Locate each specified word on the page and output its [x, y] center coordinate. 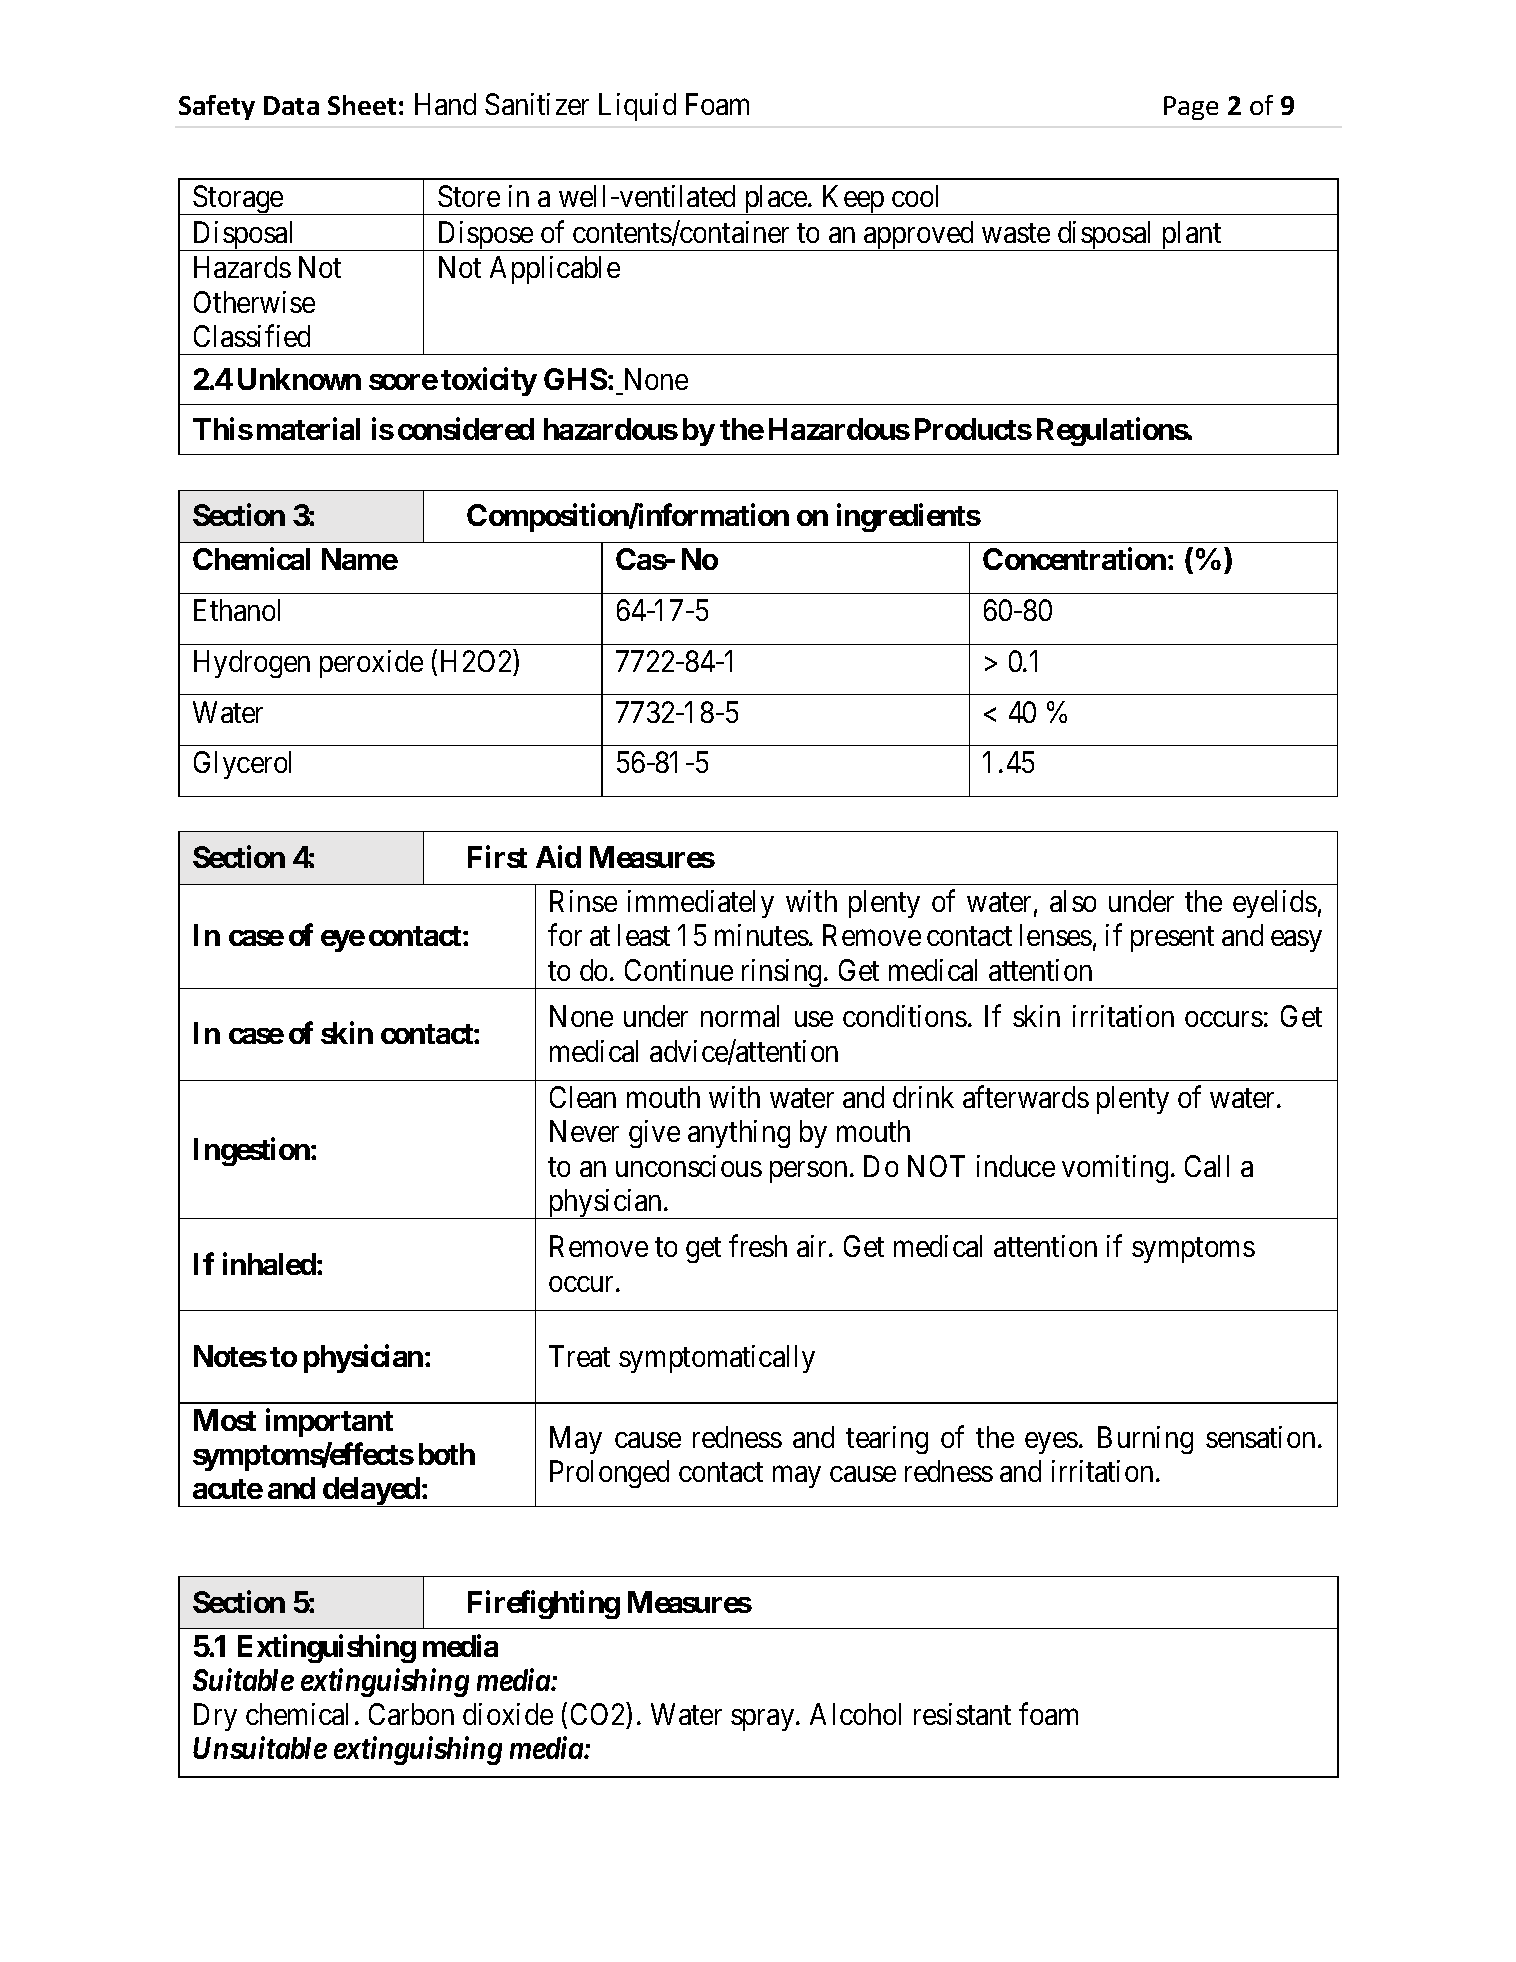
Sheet [362, 105]
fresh [758, 1246]
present [1172, 939]
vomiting [1115, 1169]
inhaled [269, 1263]
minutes [762, 935]
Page [1191, 108]
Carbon [411, 1714]
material [308, 428]
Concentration [1074, 559]
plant [1192, 236]
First [497, 857]
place [775, 200]
